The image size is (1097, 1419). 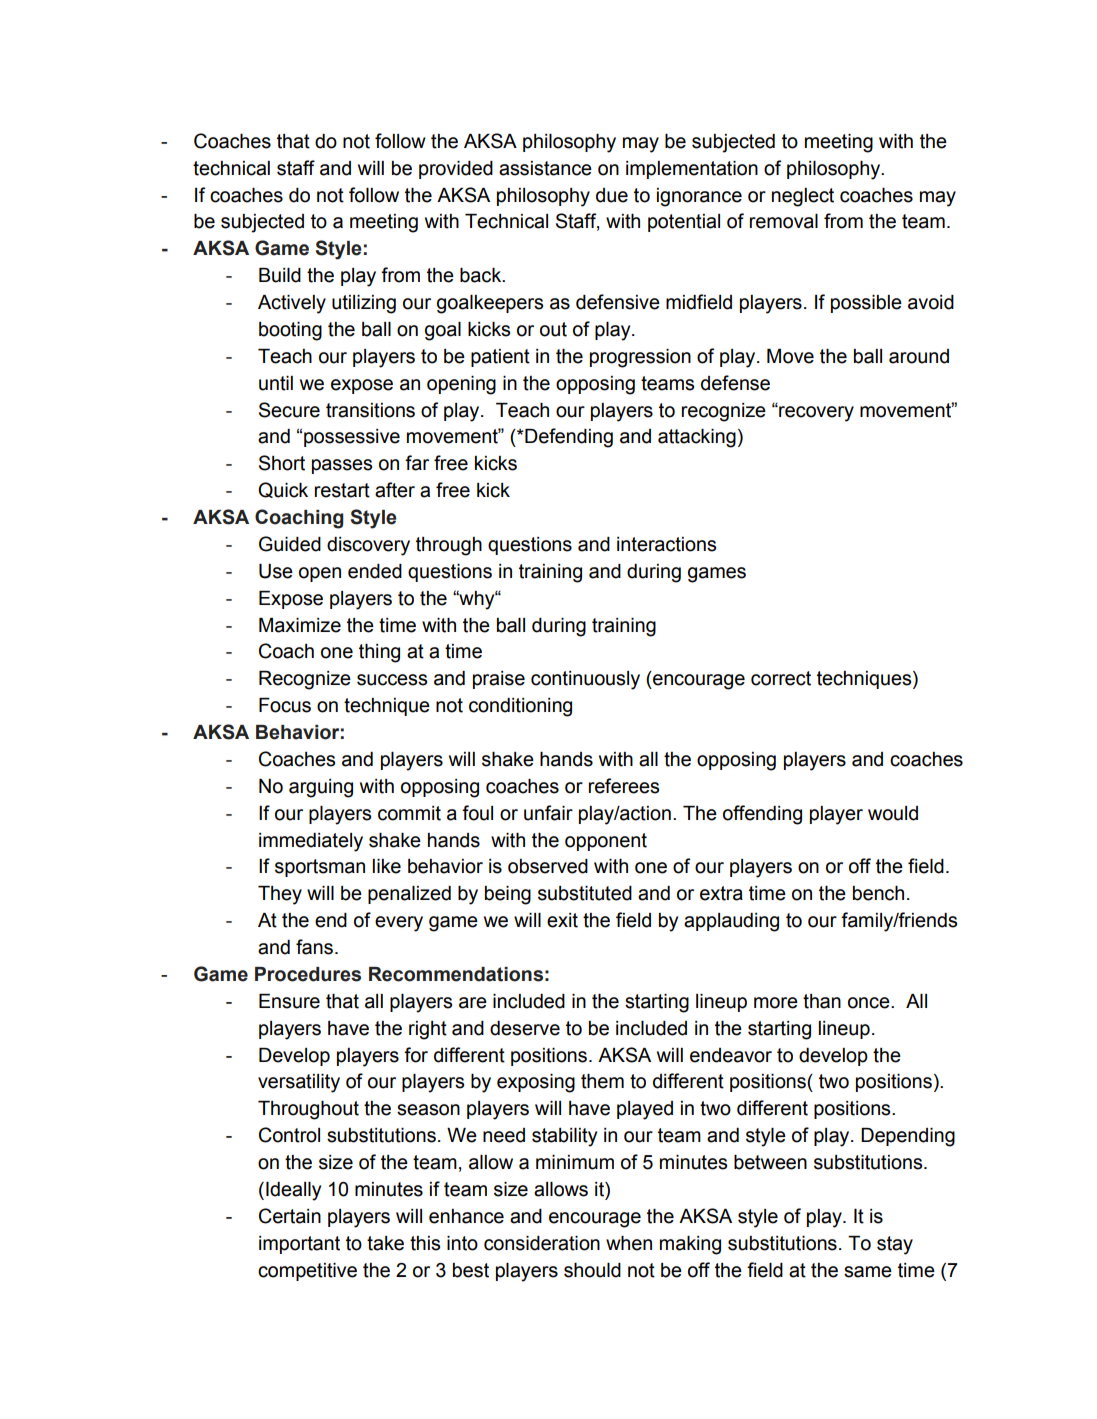 I want to click on due, so click(x=612, y=195).
